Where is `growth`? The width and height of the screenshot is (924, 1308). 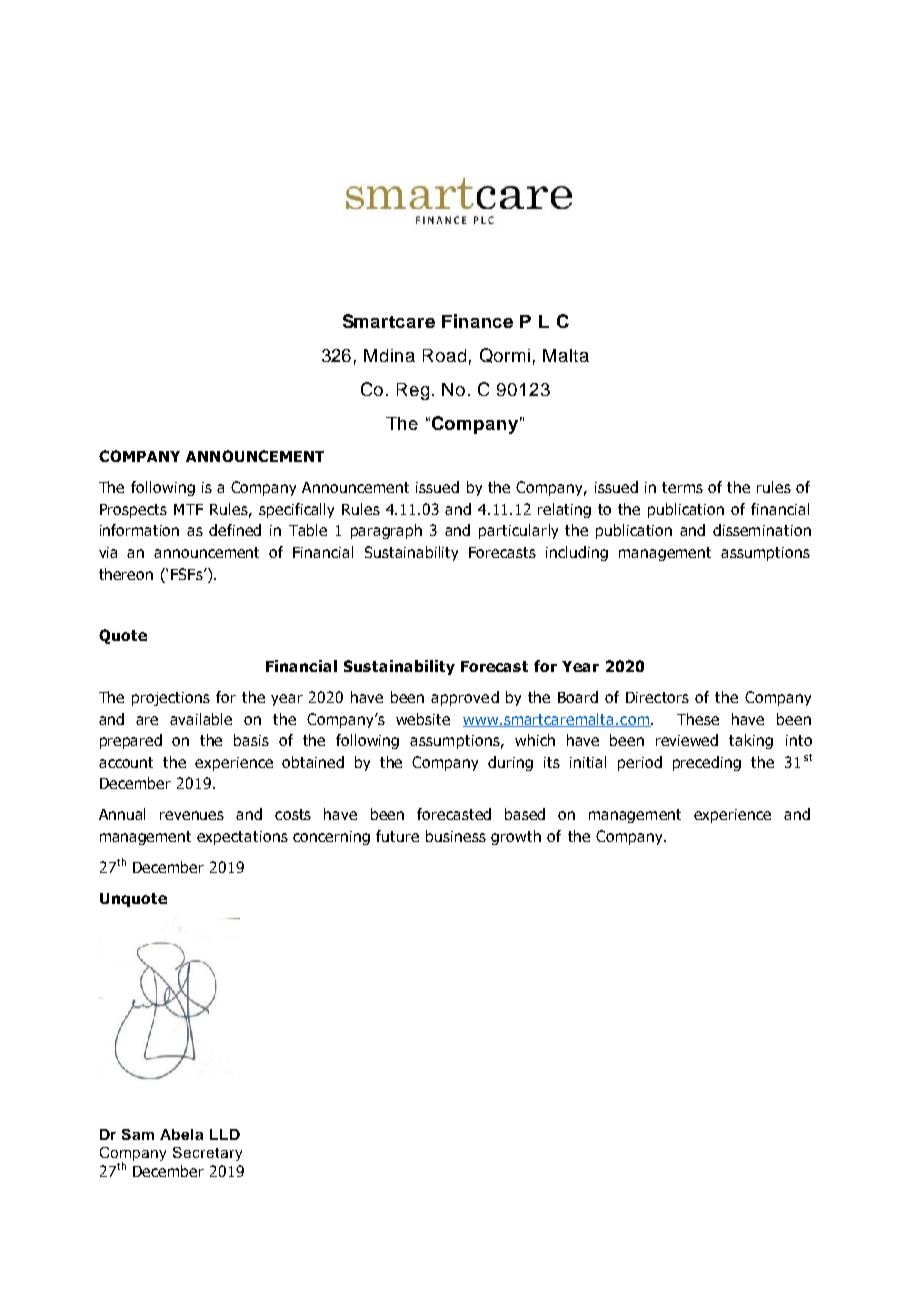 growth is located at coordinates (516, 837).
